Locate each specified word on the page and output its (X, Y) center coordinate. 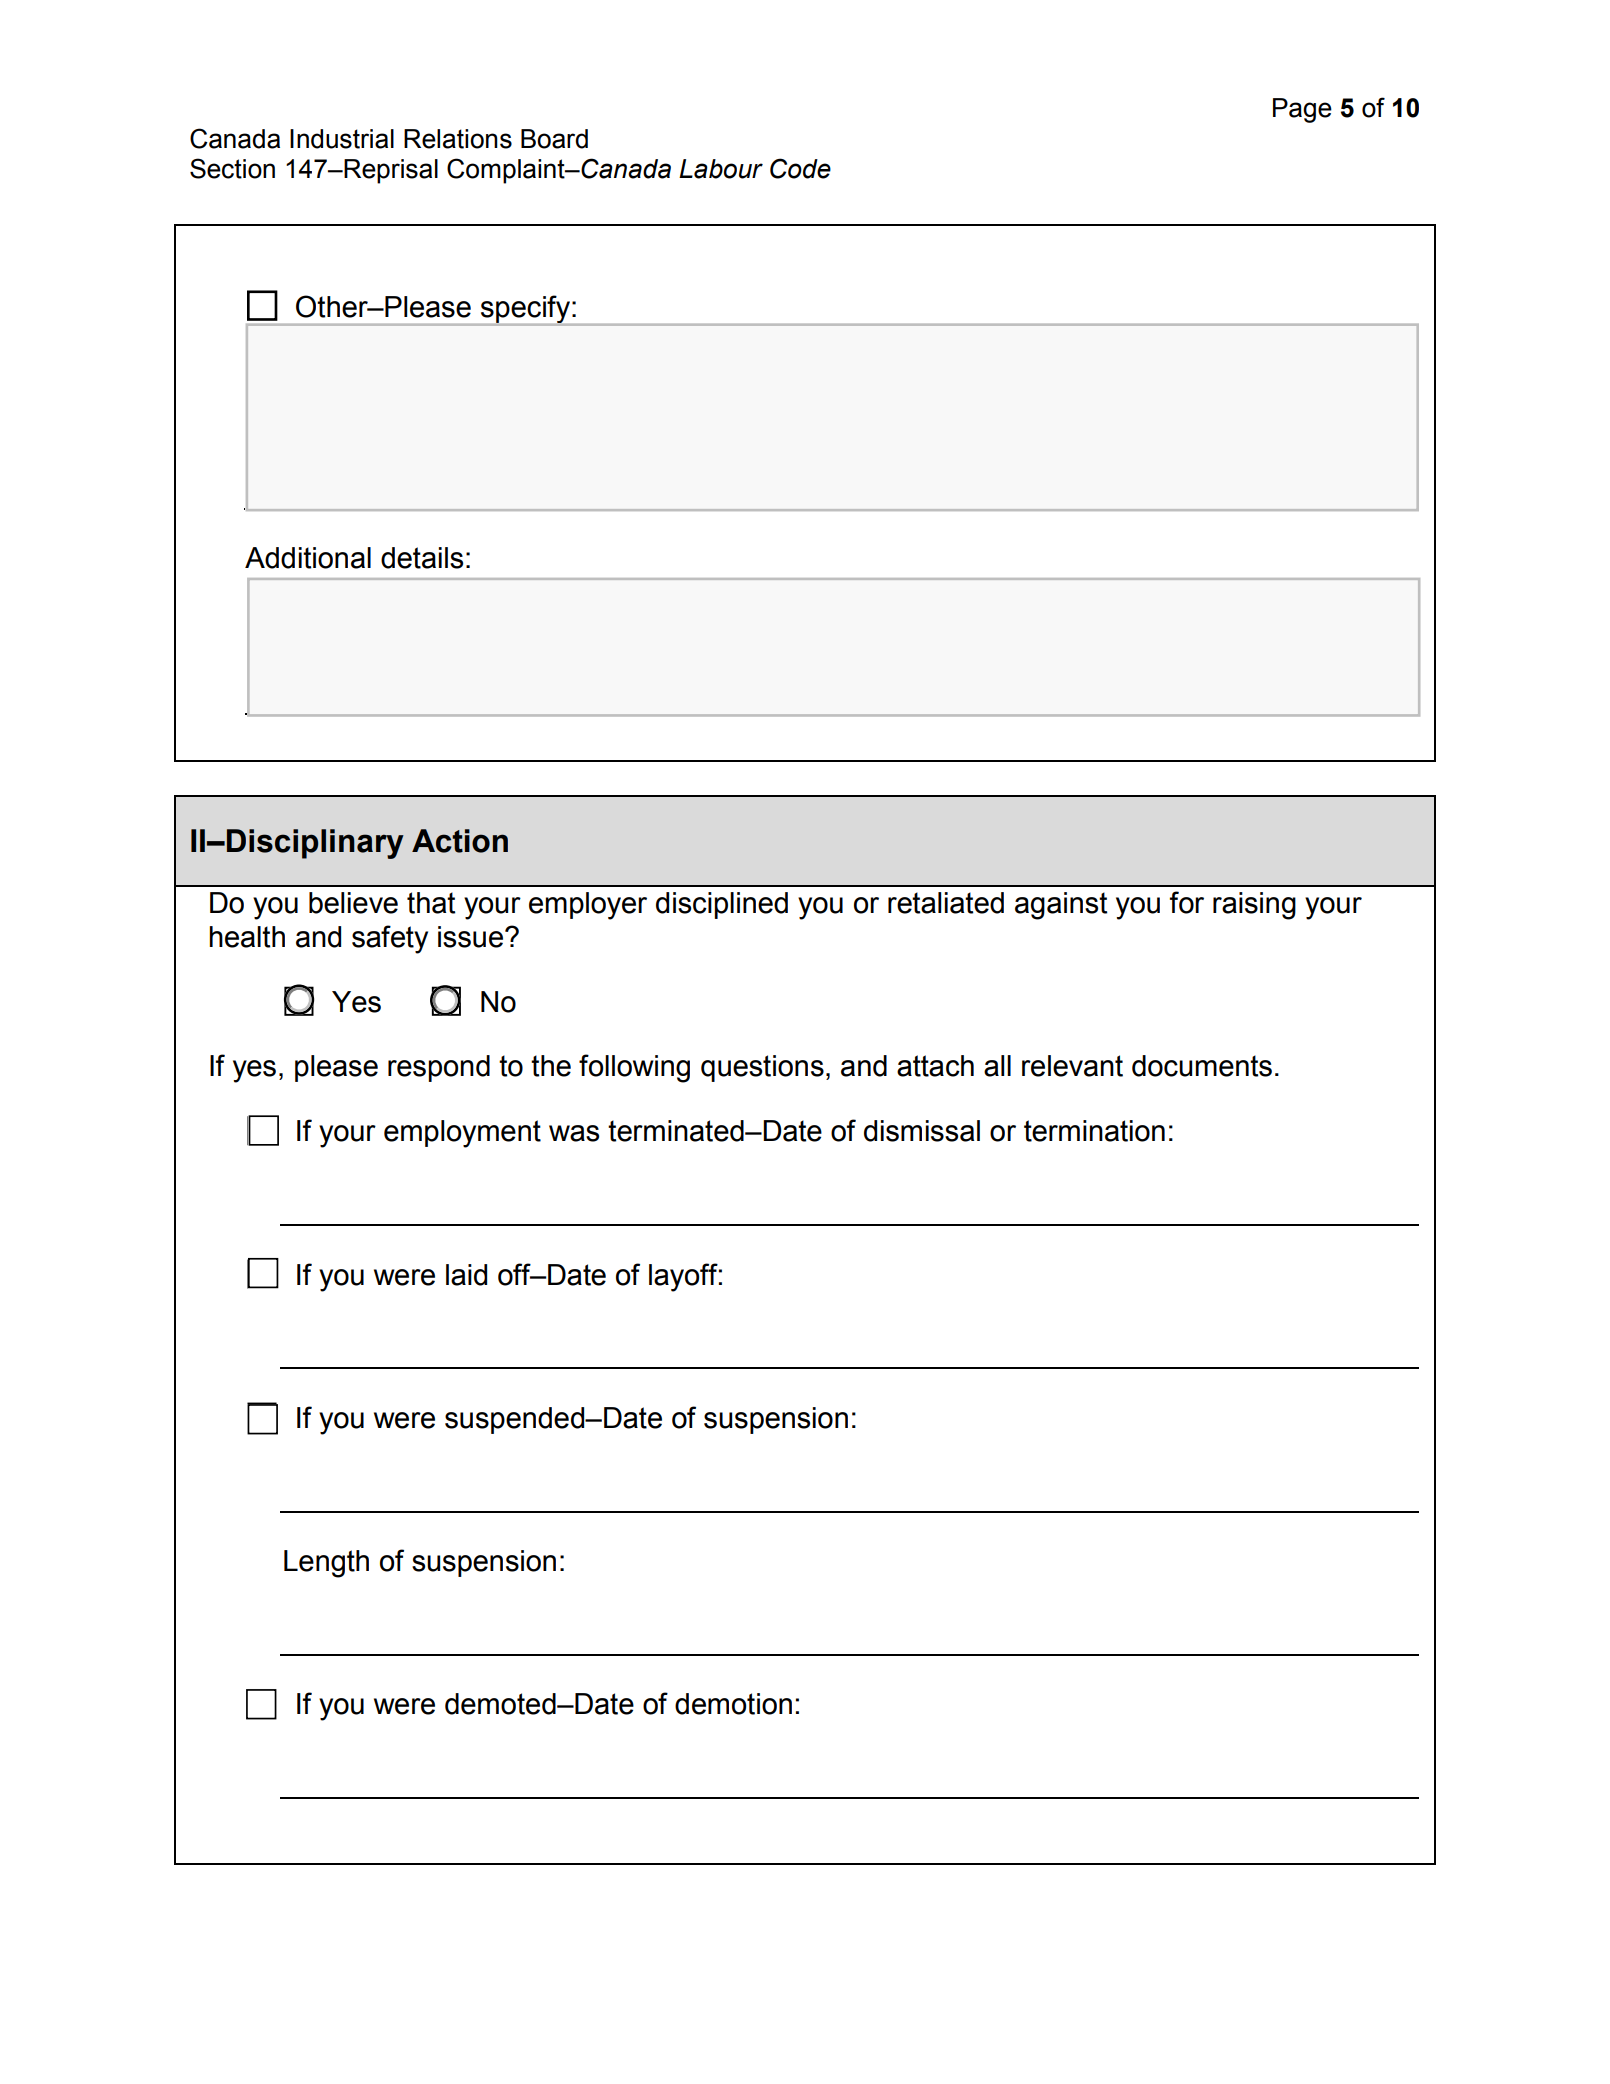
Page (1302, 110)
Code (800, 168)
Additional (308, 558)
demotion (733, 1704)
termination (1094, 1131)
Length (326, 1564)
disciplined (722, 905)
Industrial (342, 139)
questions (762, 1068)
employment (462, 1134)
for (1187, 902)
